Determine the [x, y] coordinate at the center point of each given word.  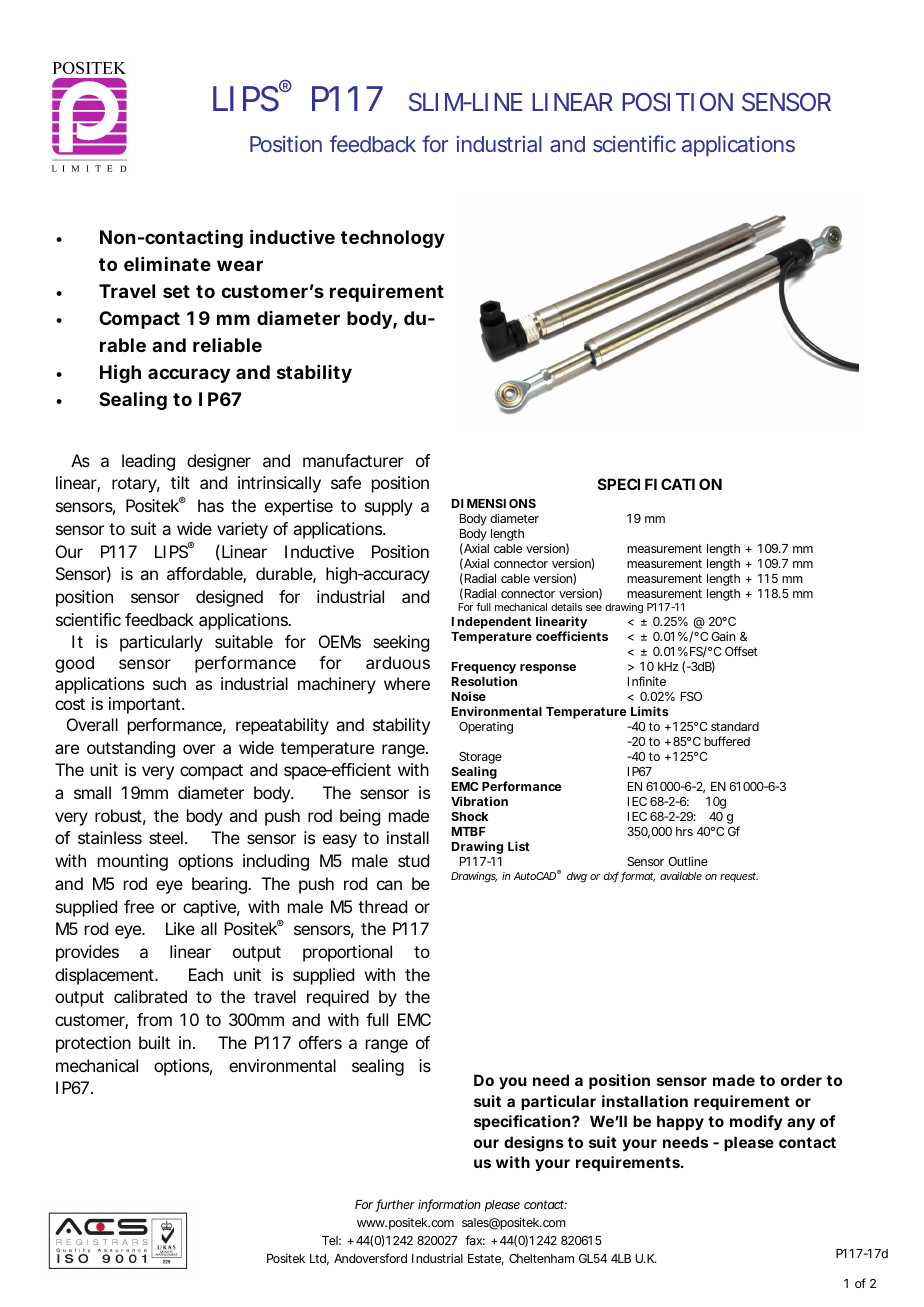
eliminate [167, 263]
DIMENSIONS [494, 503]
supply [389, 507]
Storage [480, 759]
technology [393, 239]
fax [475, 1240]
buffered [727, 741]
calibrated [150, 996]
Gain [723, 636]
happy [680, 1122]
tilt [180, 482]
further [395, 1205]
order [801, 1080]
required [338, 998]
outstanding [131, 749]
